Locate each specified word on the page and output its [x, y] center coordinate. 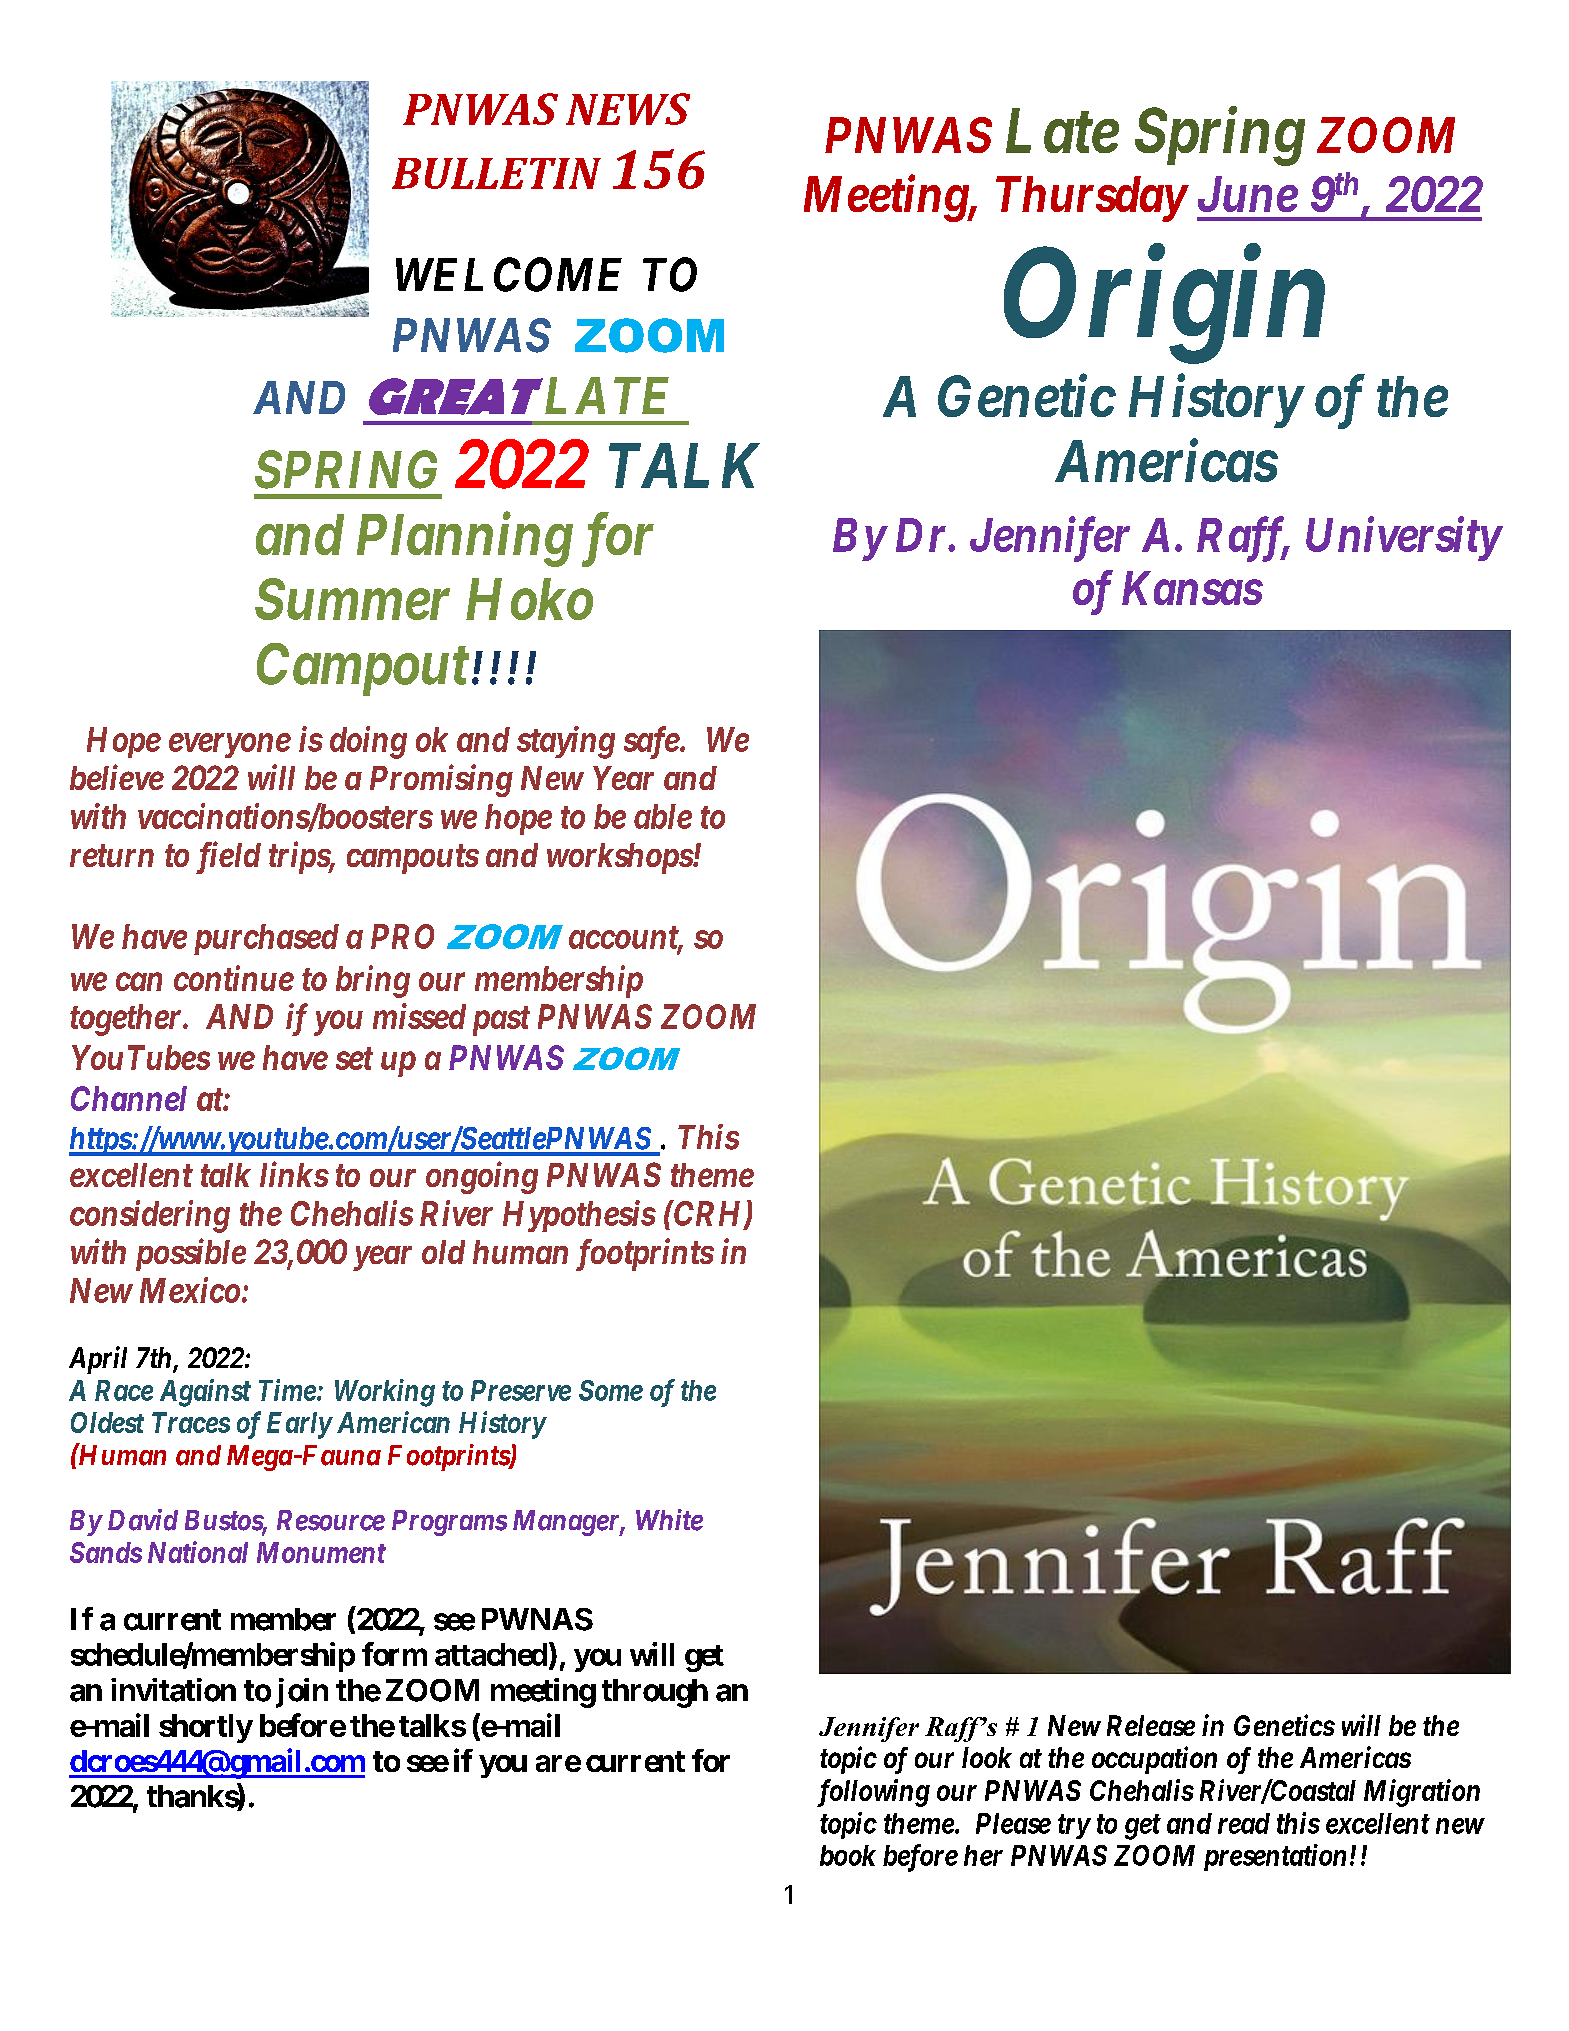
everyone [230, 746]
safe [652, 742]
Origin [1164, 307]
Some [611, 1390]
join [302, 1693]
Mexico [190, 1290]
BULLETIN [496, 173]
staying [566, 742]
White [669, 1520]
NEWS [628, 109]
